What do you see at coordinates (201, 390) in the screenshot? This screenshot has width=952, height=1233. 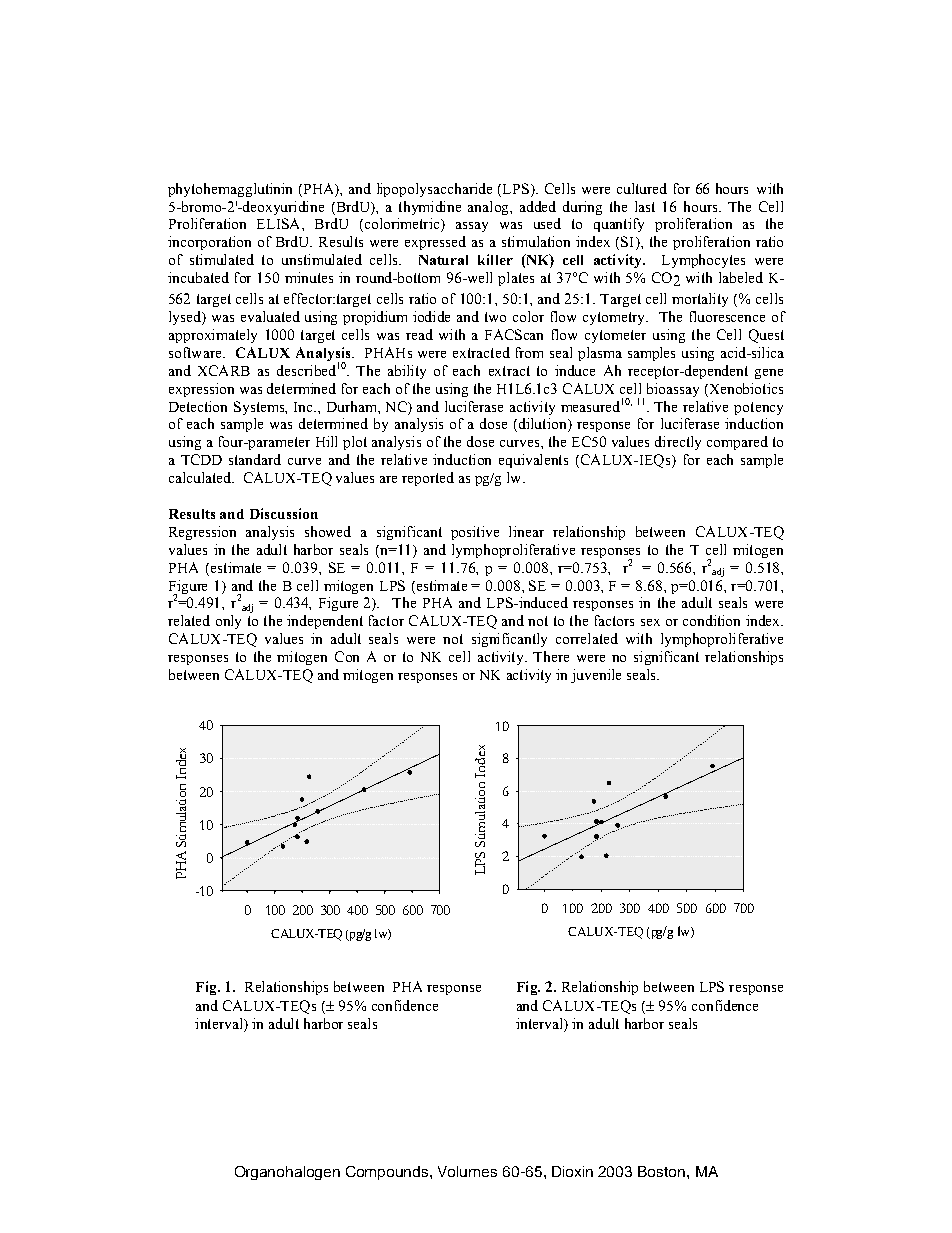 I see `expression` at bounding box center [201, 390].
